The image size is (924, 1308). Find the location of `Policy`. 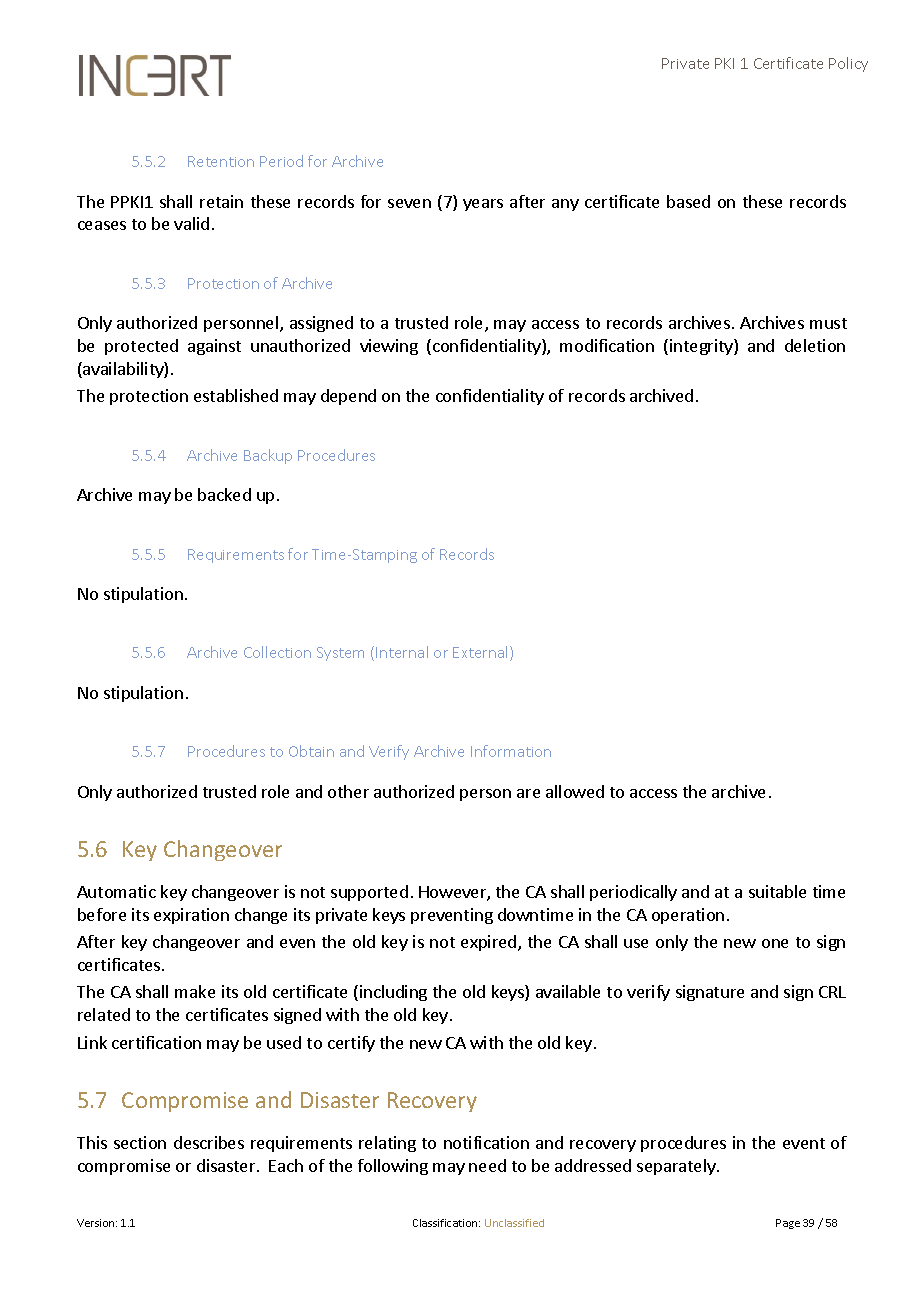

Policy is located at coordinates (848, 64).
